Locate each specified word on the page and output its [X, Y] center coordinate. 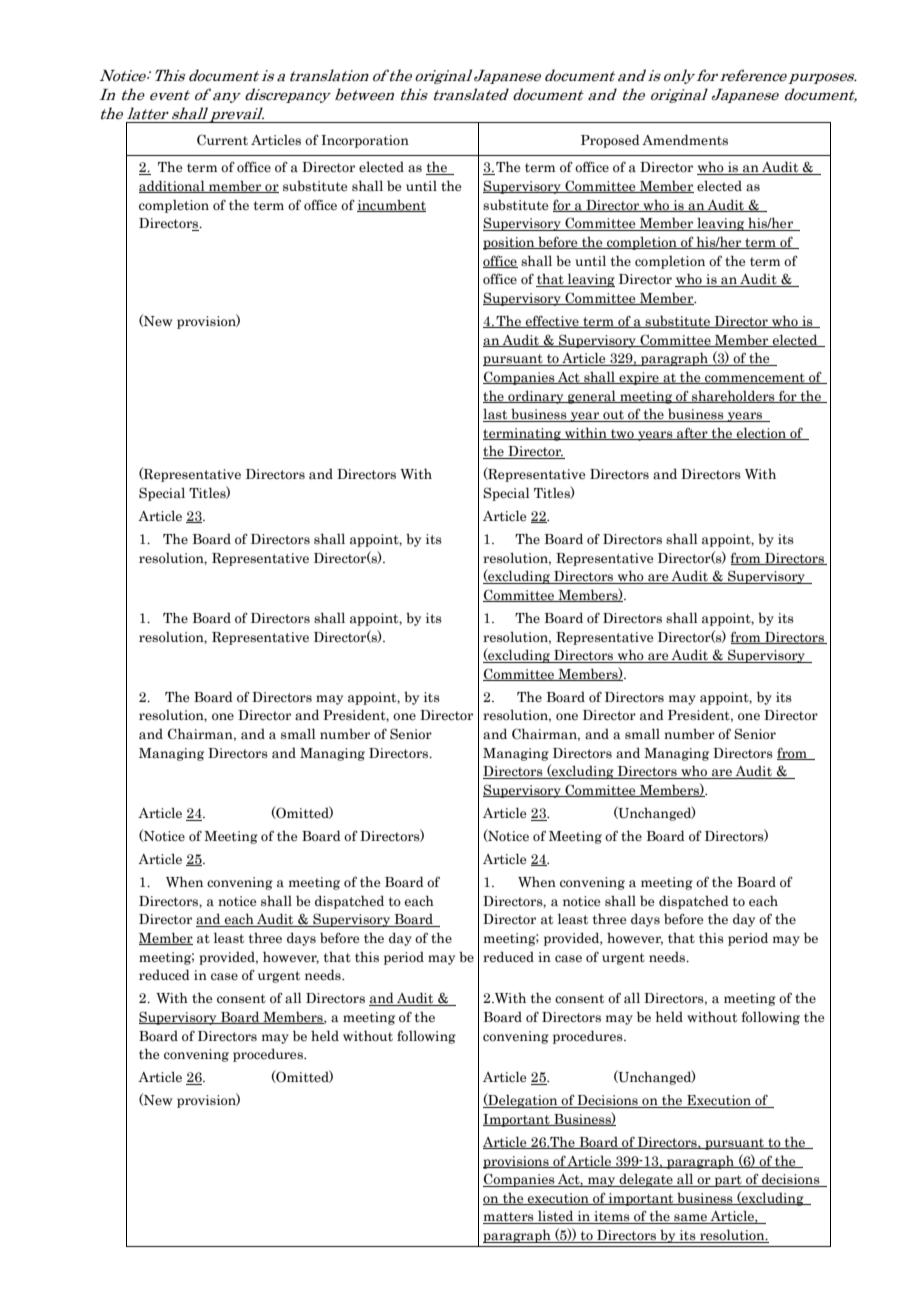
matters [509, 1218]
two [622, 434]
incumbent [391, 206]
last [496, 415]
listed [556, 1217]
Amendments [685, 140]
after [692, 433]
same [690, 1219]
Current [222, 140]
